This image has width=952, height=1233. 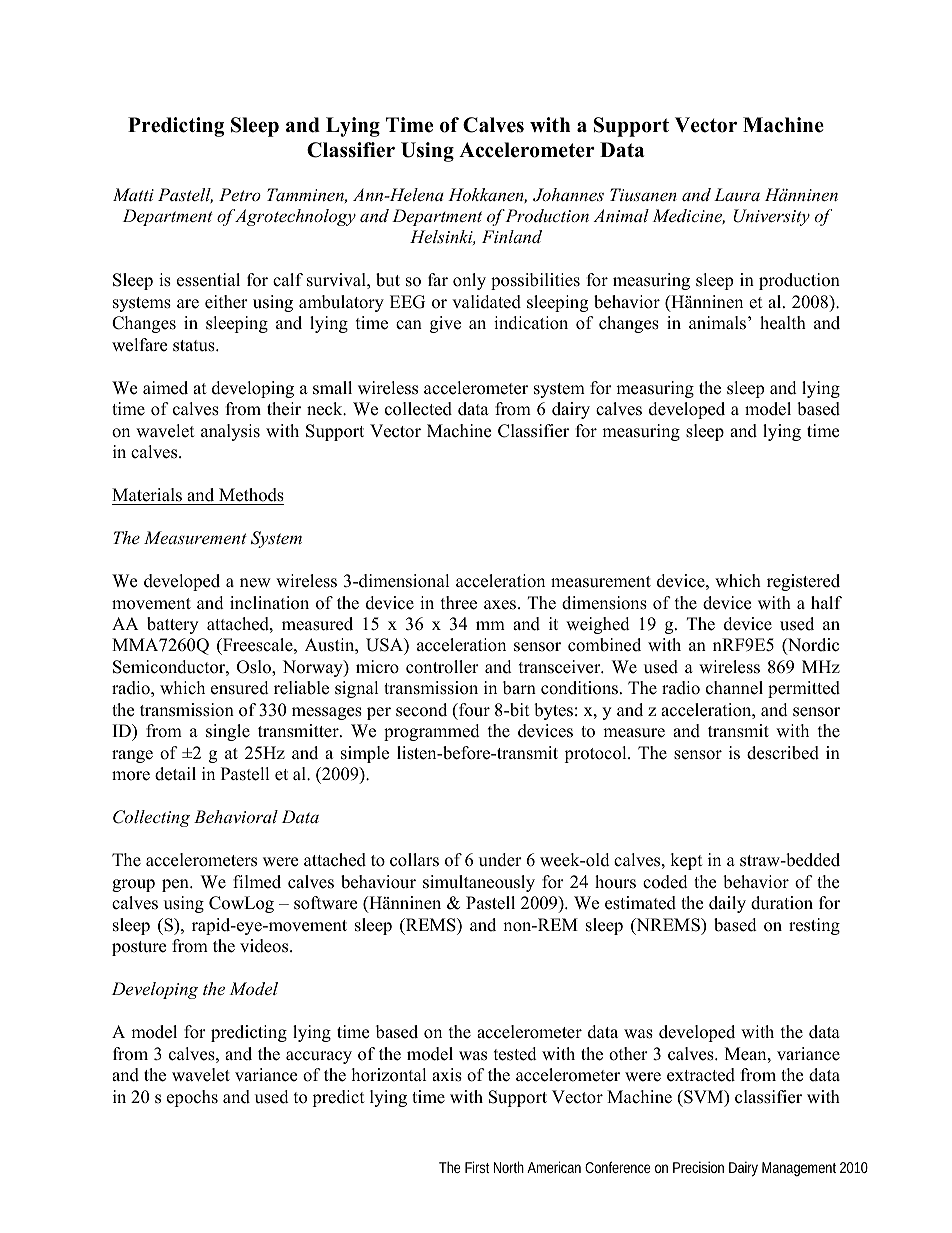 What do you see at coordinates (418, 409) in the image?
I see `collected` at bounding box center [418, 409].
